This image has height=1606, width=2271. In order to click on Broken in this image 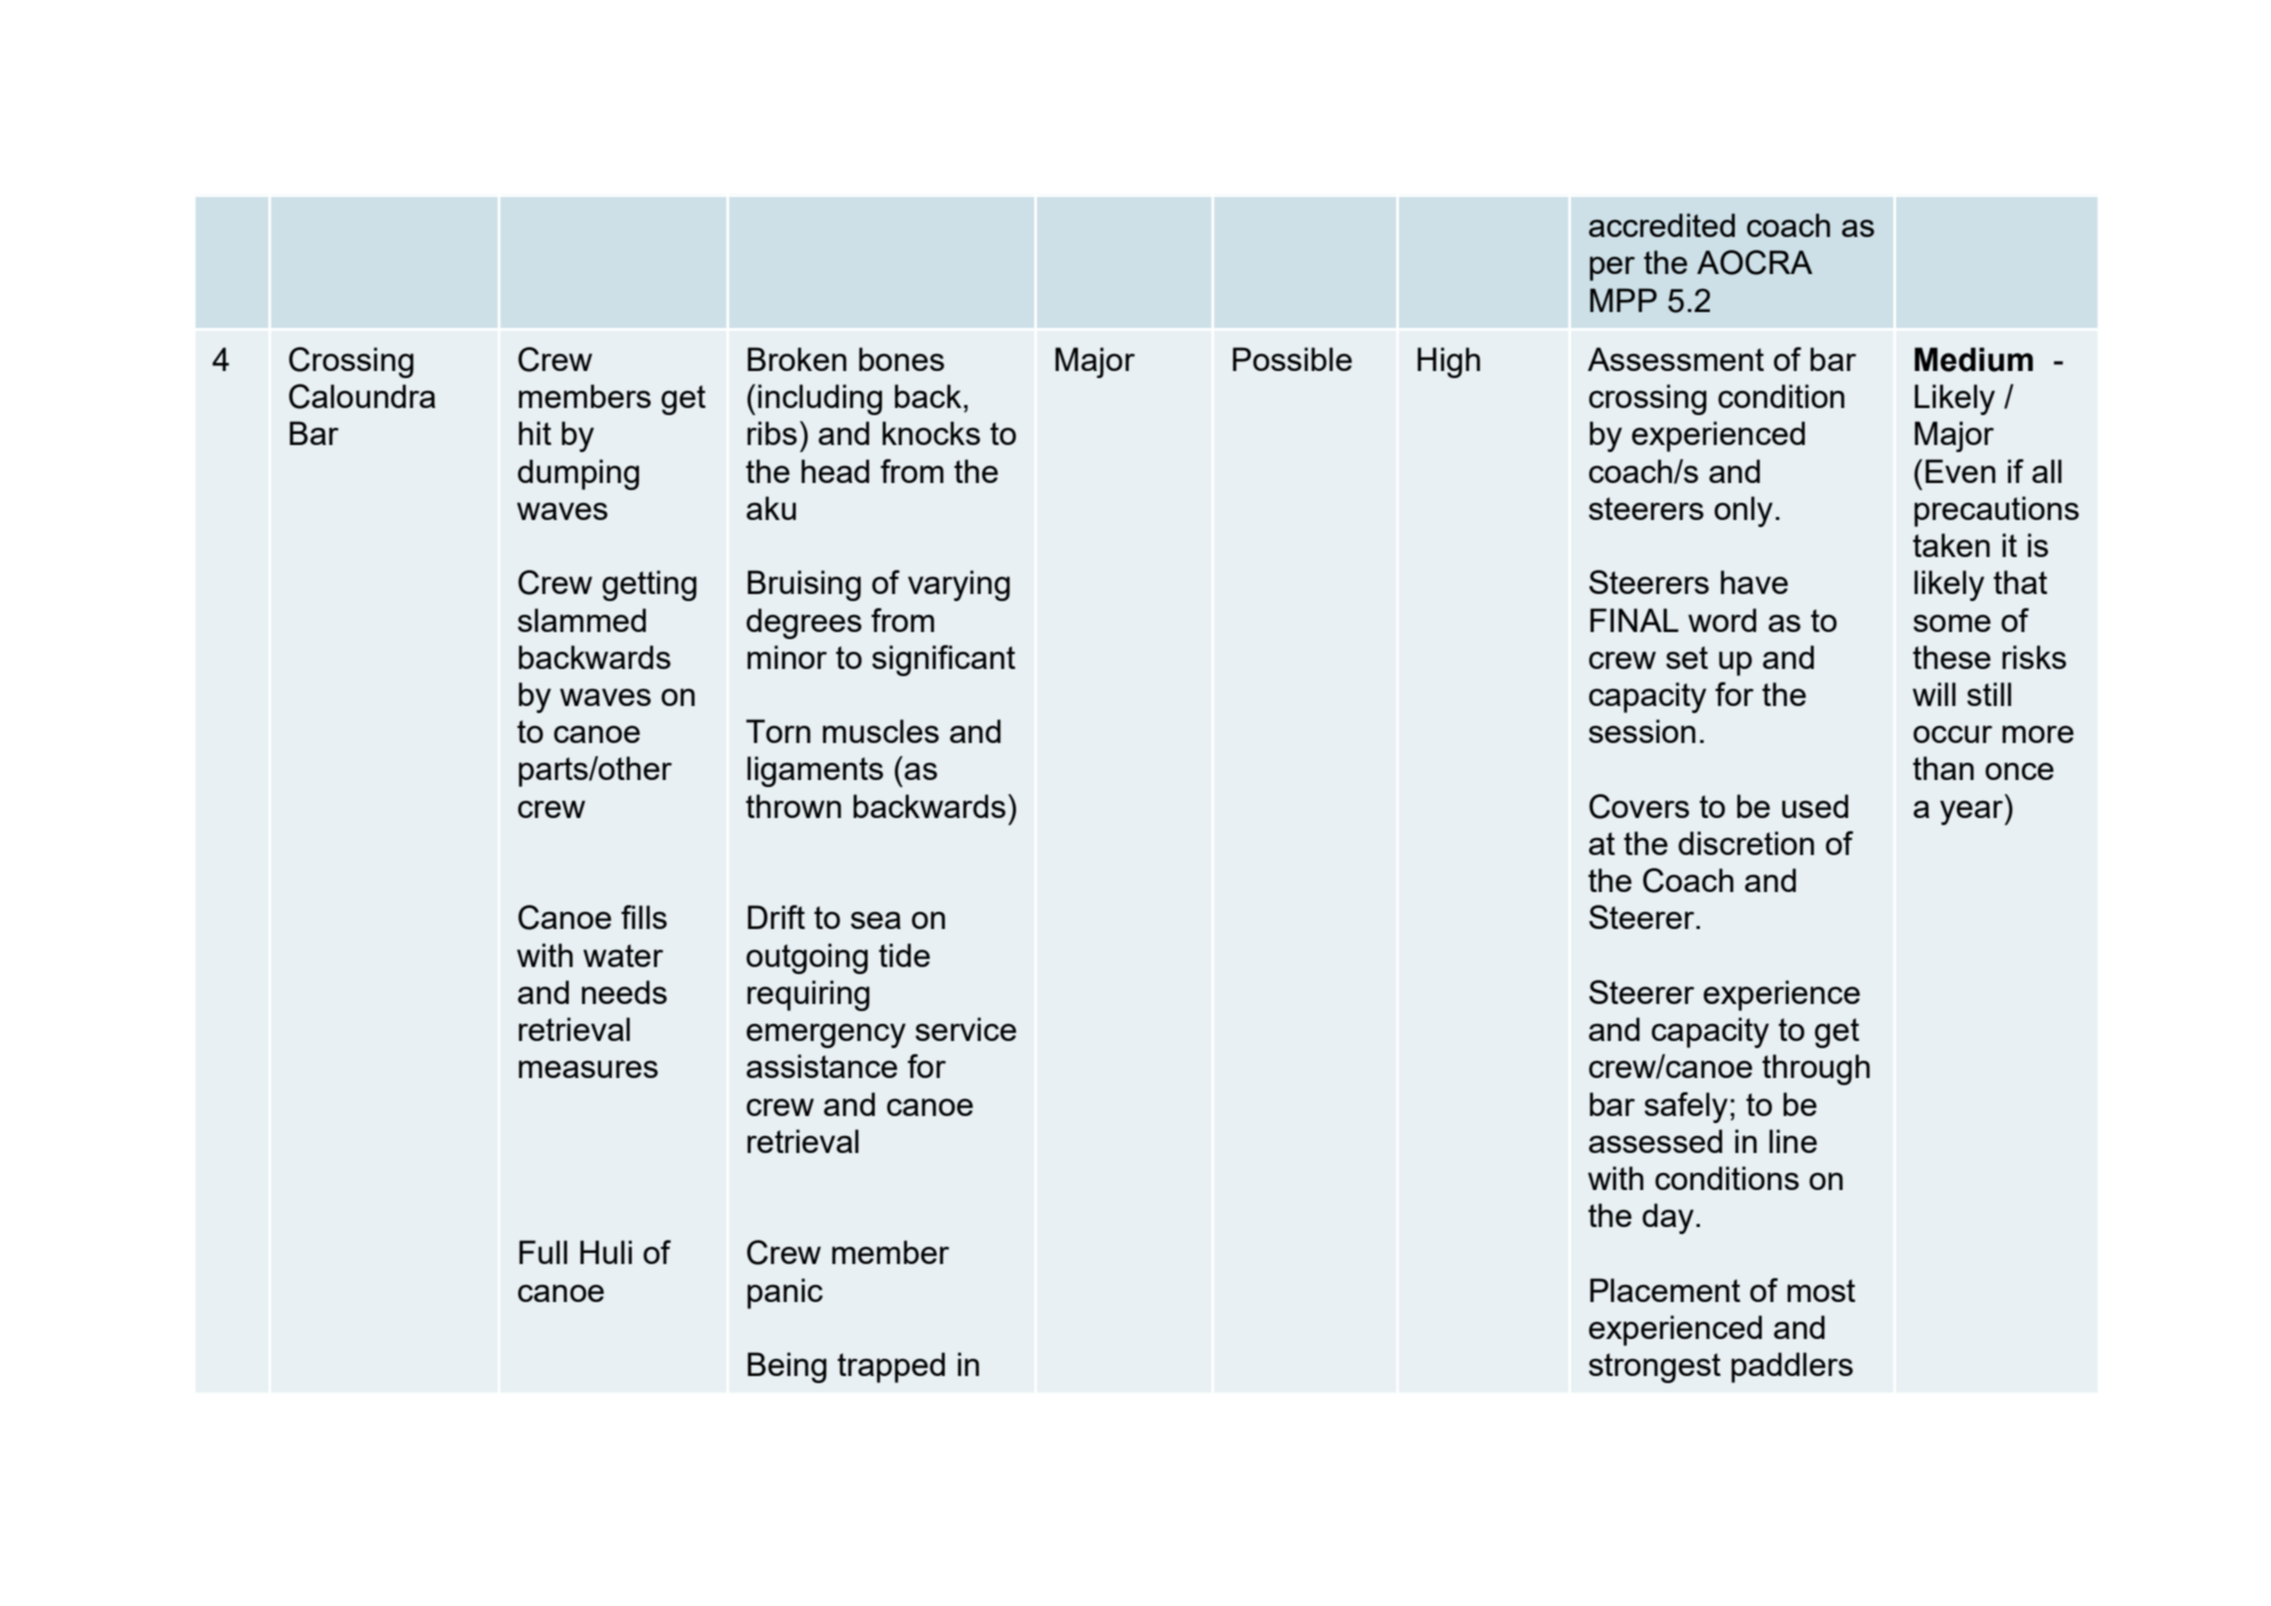, I will do `click(797, 359)`.
